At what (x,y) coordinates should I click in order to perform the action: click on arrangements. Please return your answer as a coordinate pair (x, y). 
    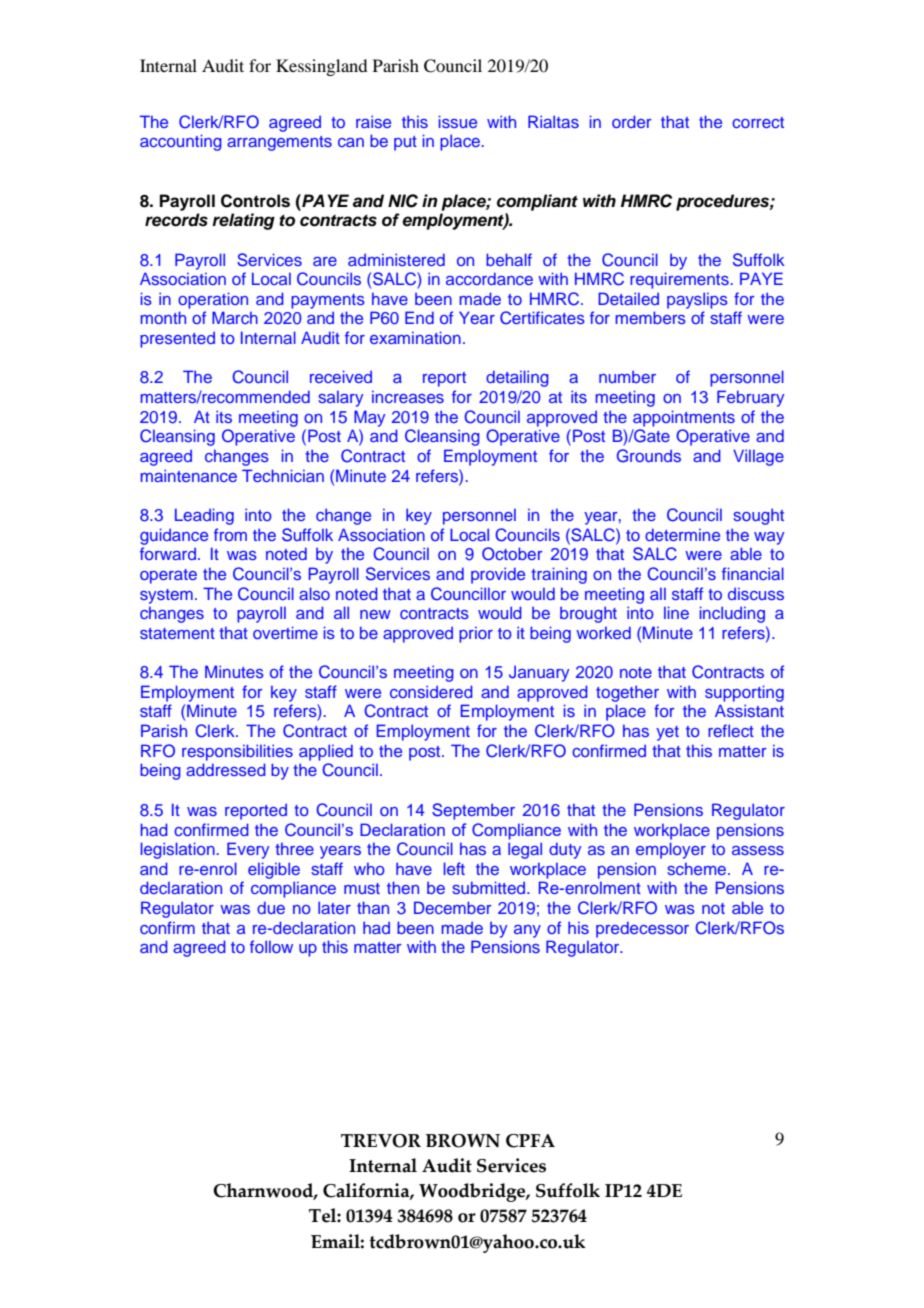
    Looking at the image, I should click on (279, 143).
